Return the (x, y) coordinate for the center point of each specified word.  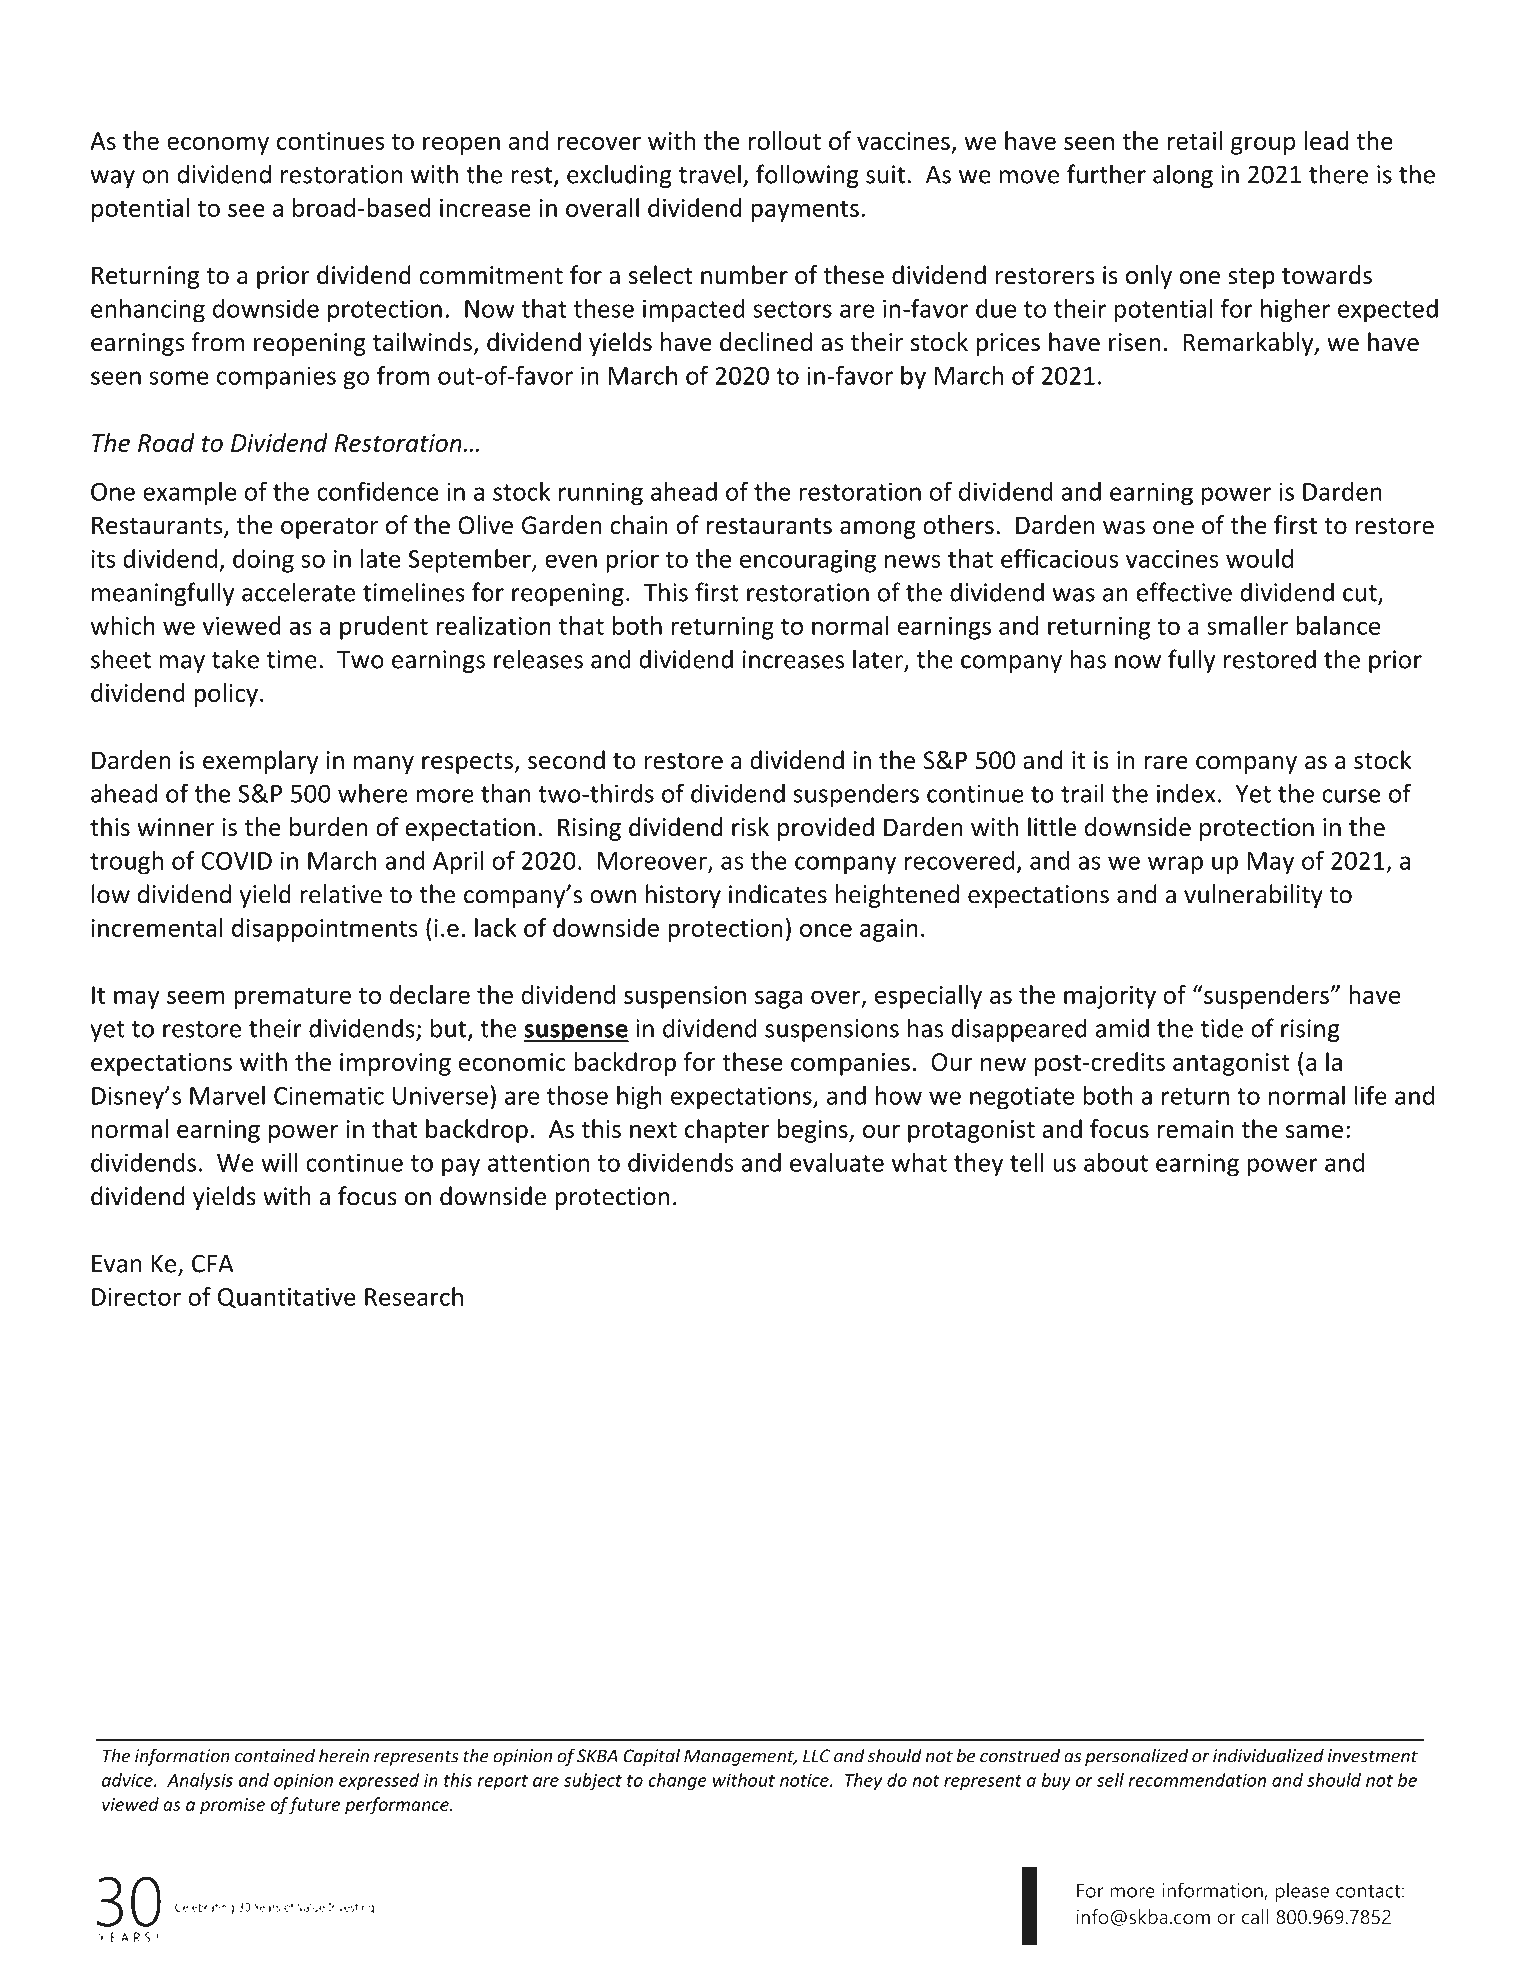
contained (275, 1755)
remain (1195, 1129)
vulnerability (1253, 896)
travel (710, 174)
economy (218, 145)
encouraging (808, 561)
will (279, 1162)
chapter (727, 1131)
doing (263, 561)
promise (232, 1806)
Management (740, 1757)
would (1259, 558)
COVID (236, 861)
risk (750, 827)
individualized (1268, 1755)
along (1183, 176)
